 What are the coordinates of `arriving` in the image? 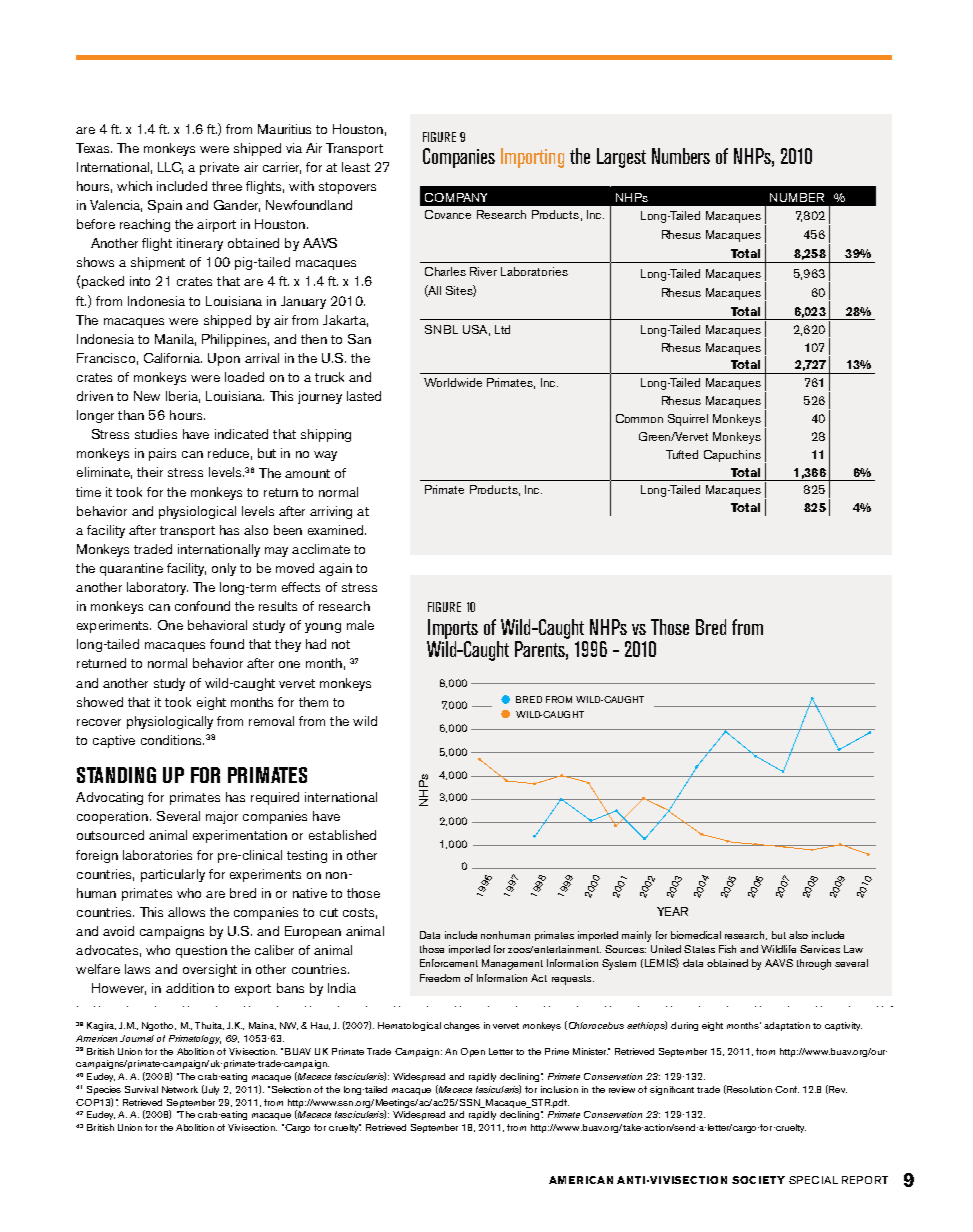 It's located at (331, 512).
